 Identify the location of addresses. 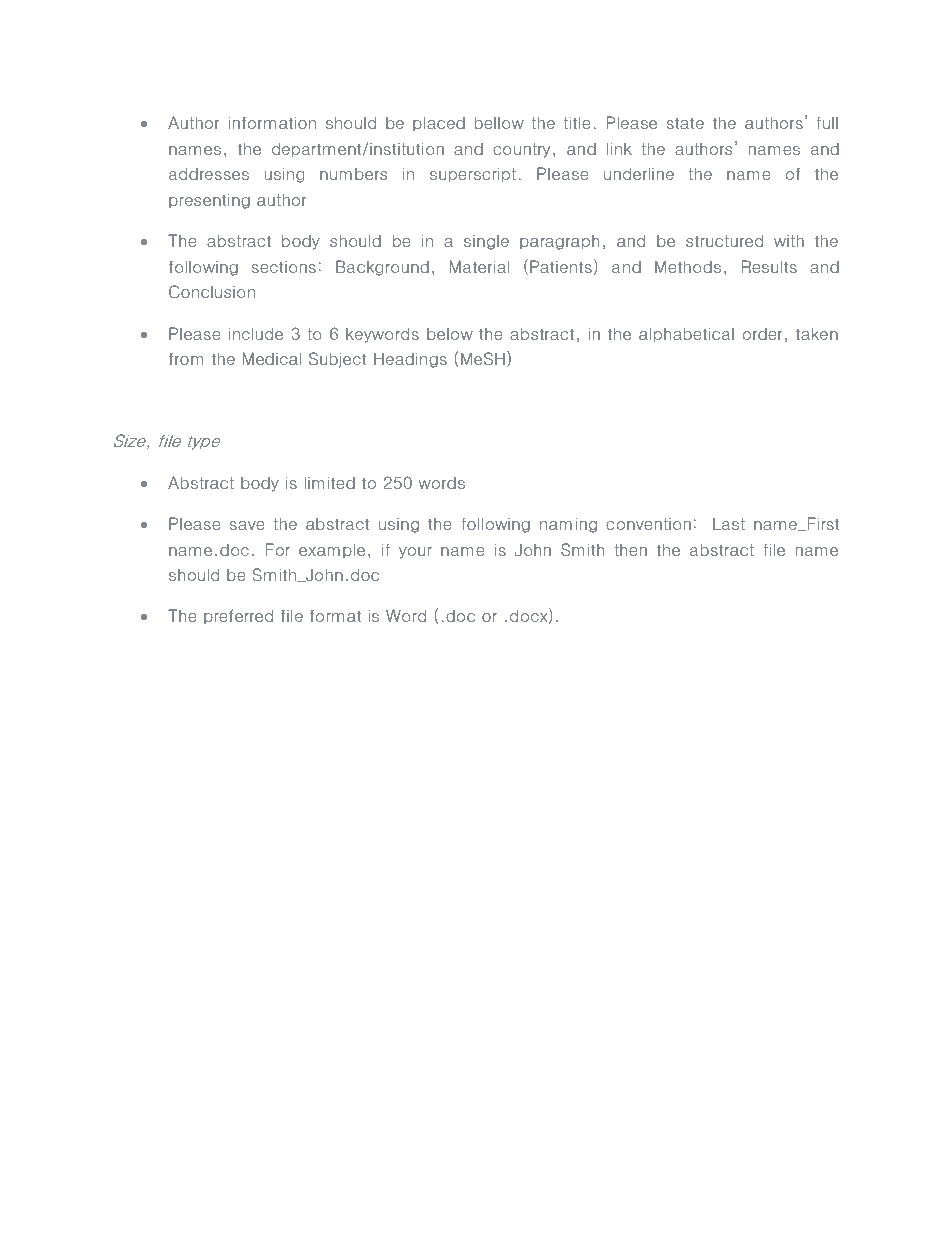
(209, 173).
